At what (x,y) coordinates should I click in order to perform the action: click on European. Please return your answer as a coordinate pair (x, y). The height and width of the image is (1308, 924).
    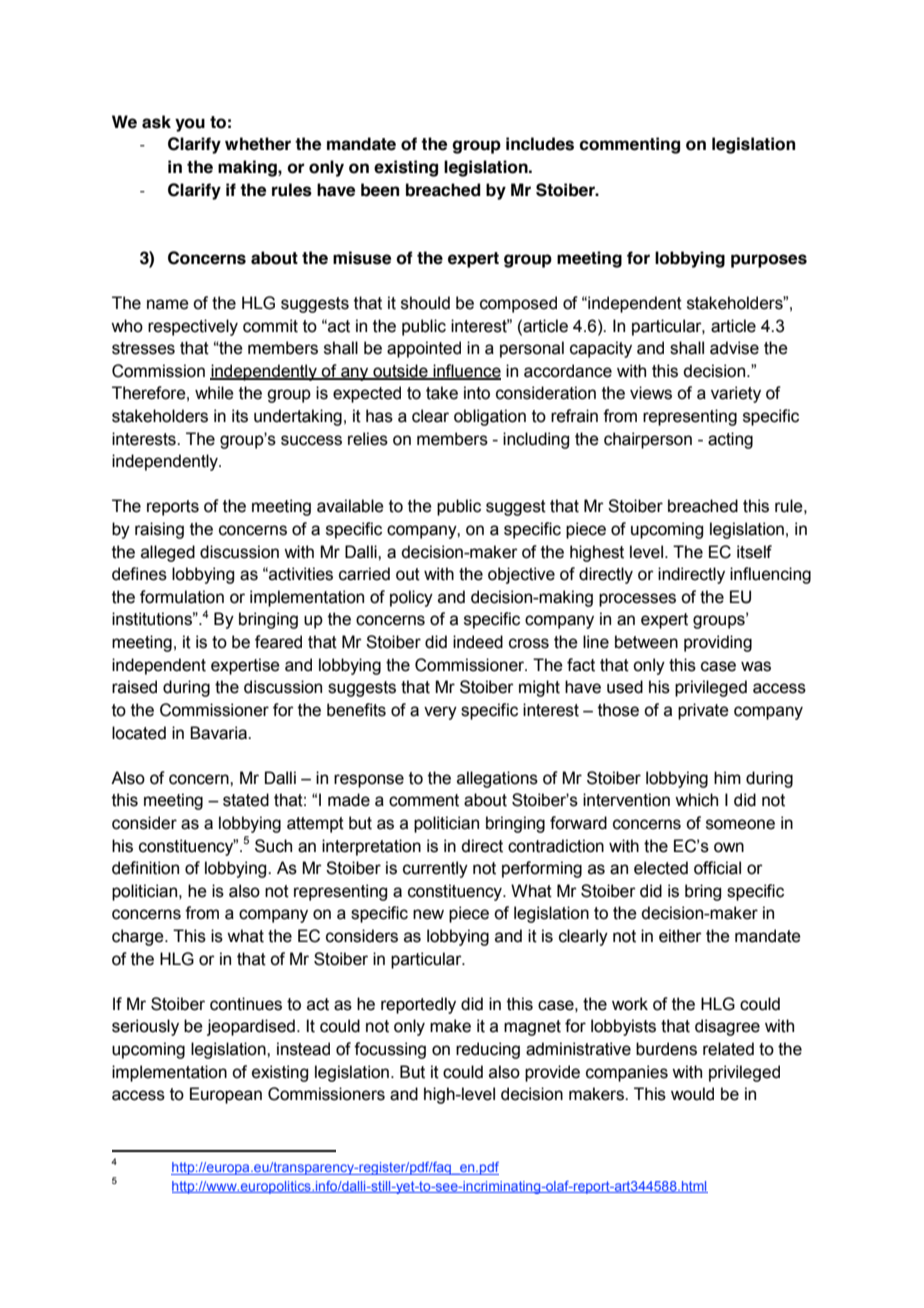
    Looking at the image, I should click on (226, 1095).
